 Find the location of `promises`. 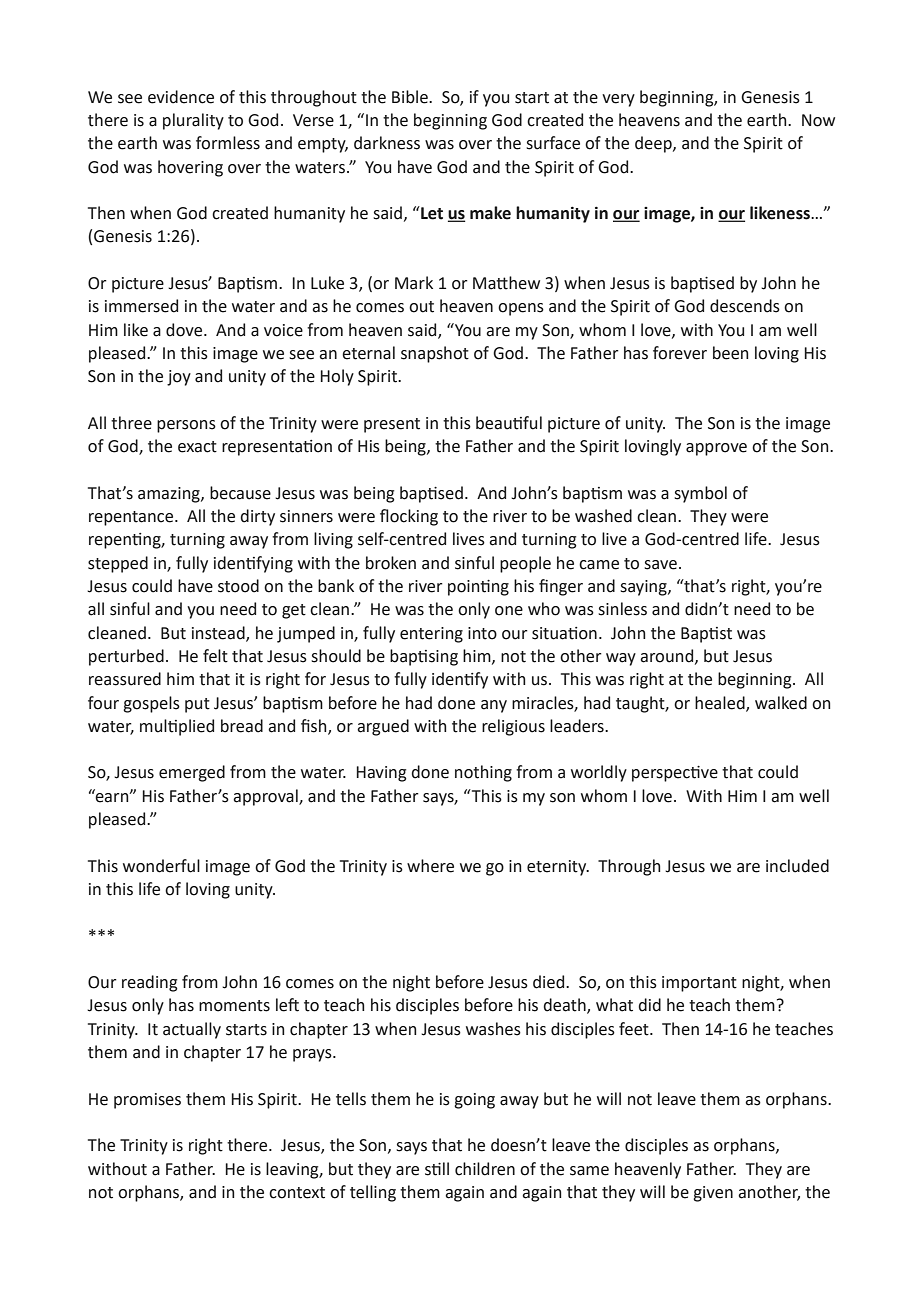

promises is located at coordinates (147, 1101).
